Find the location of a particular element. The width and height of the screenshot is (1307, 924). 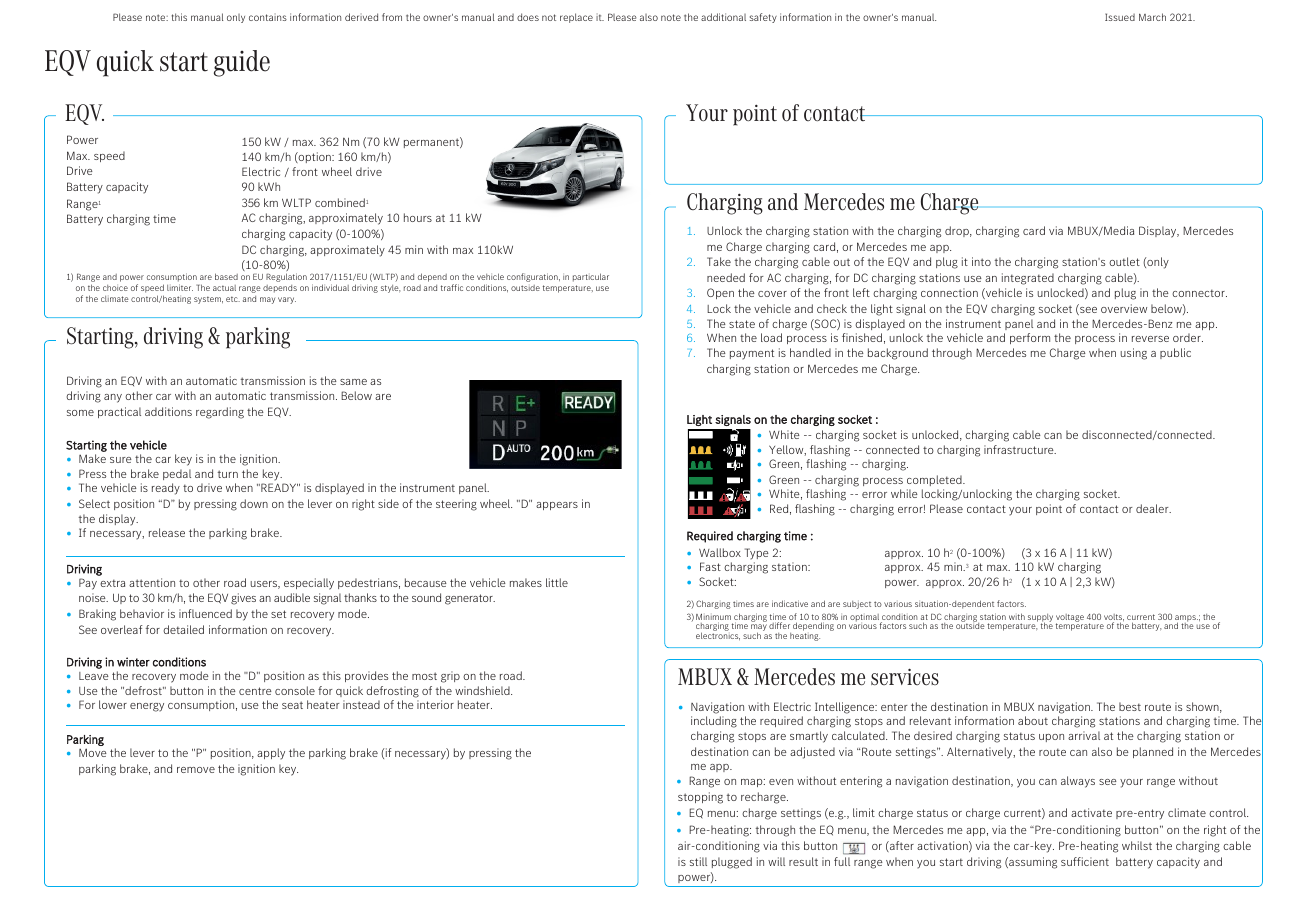

guide is located at coordinates (242, 63).
